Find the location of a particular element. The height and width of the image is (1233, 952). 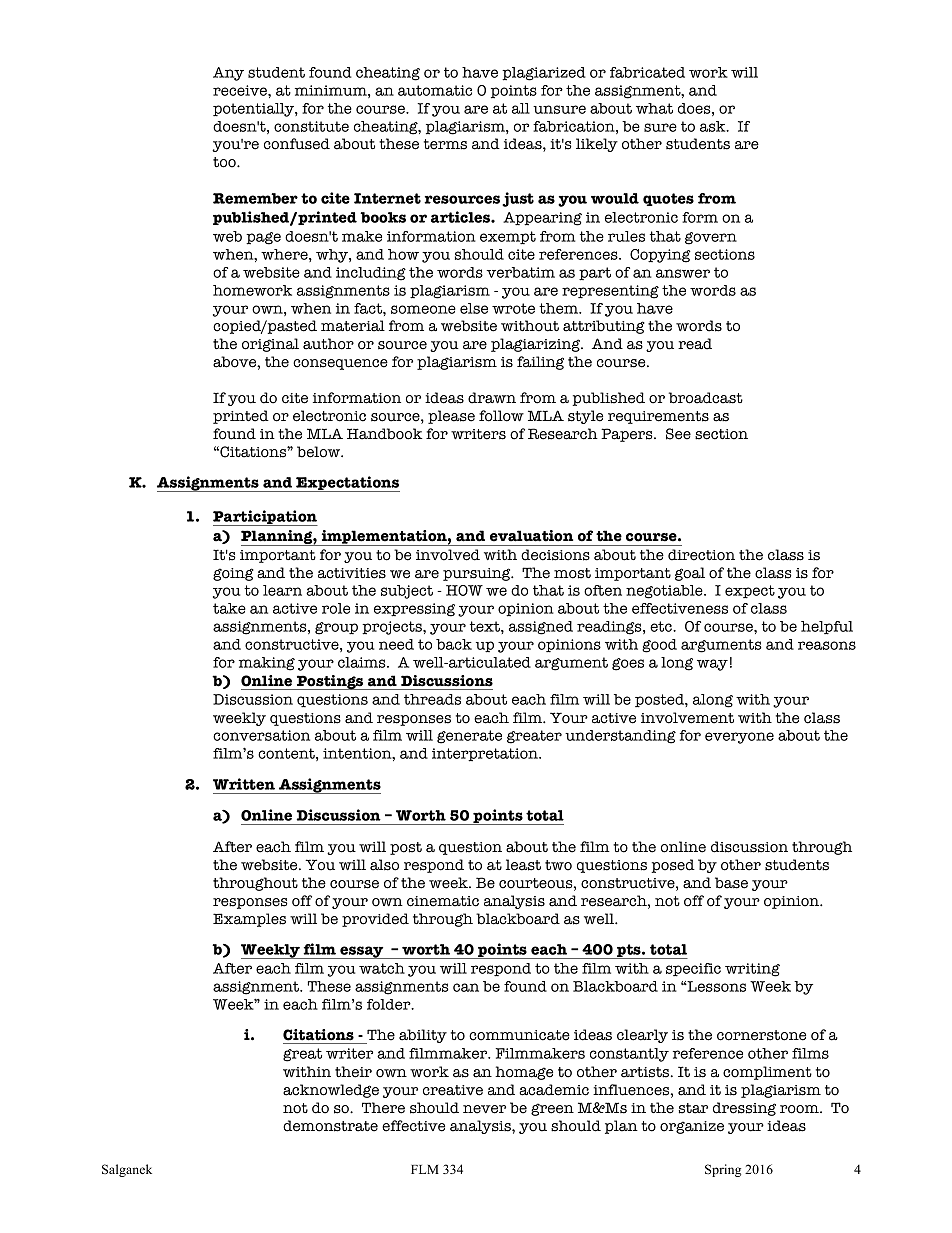

original is located at coordinates (270, 345).
